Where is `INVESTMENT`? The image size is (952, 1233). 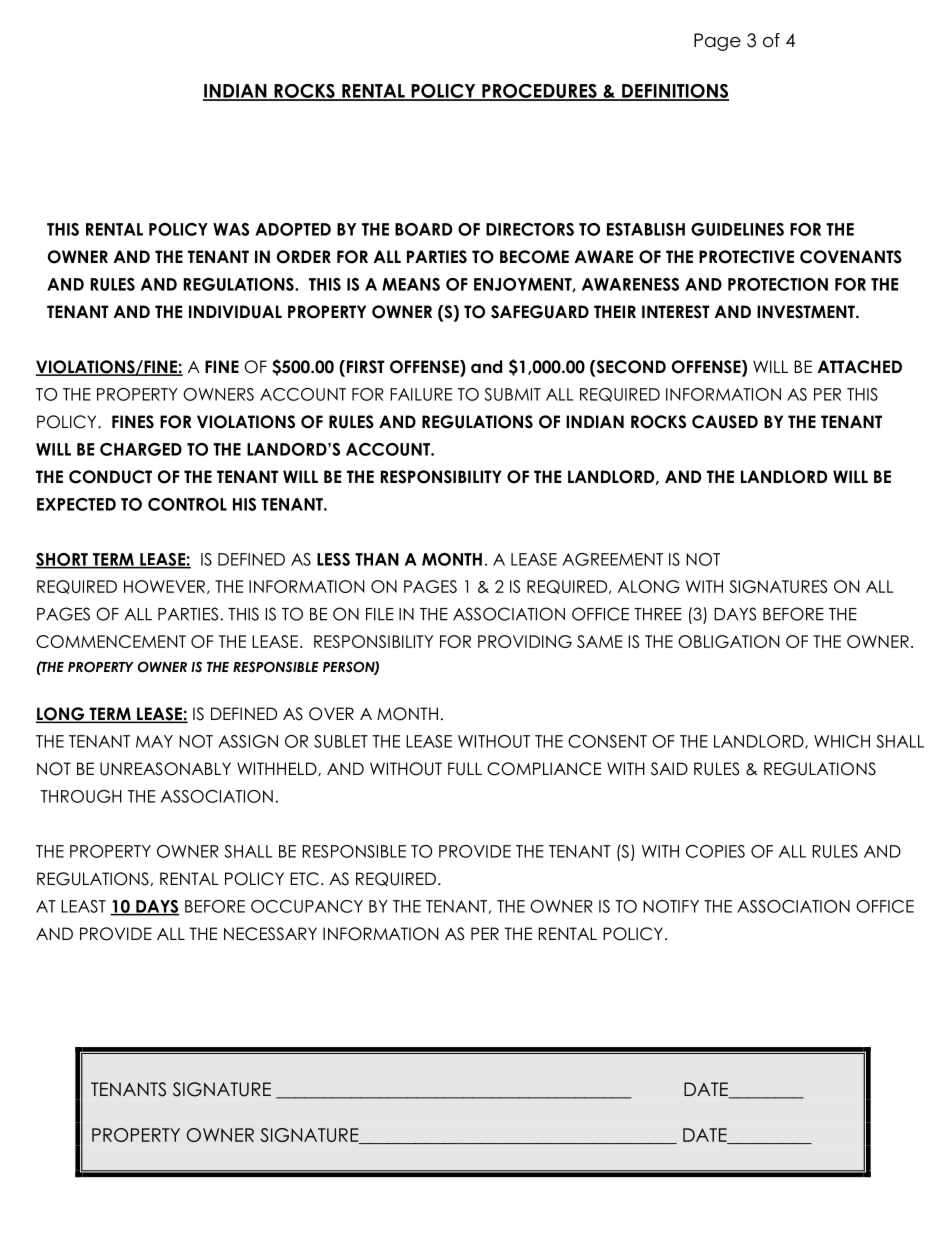
INVESTMENT is located at coordinates (807, 312).
